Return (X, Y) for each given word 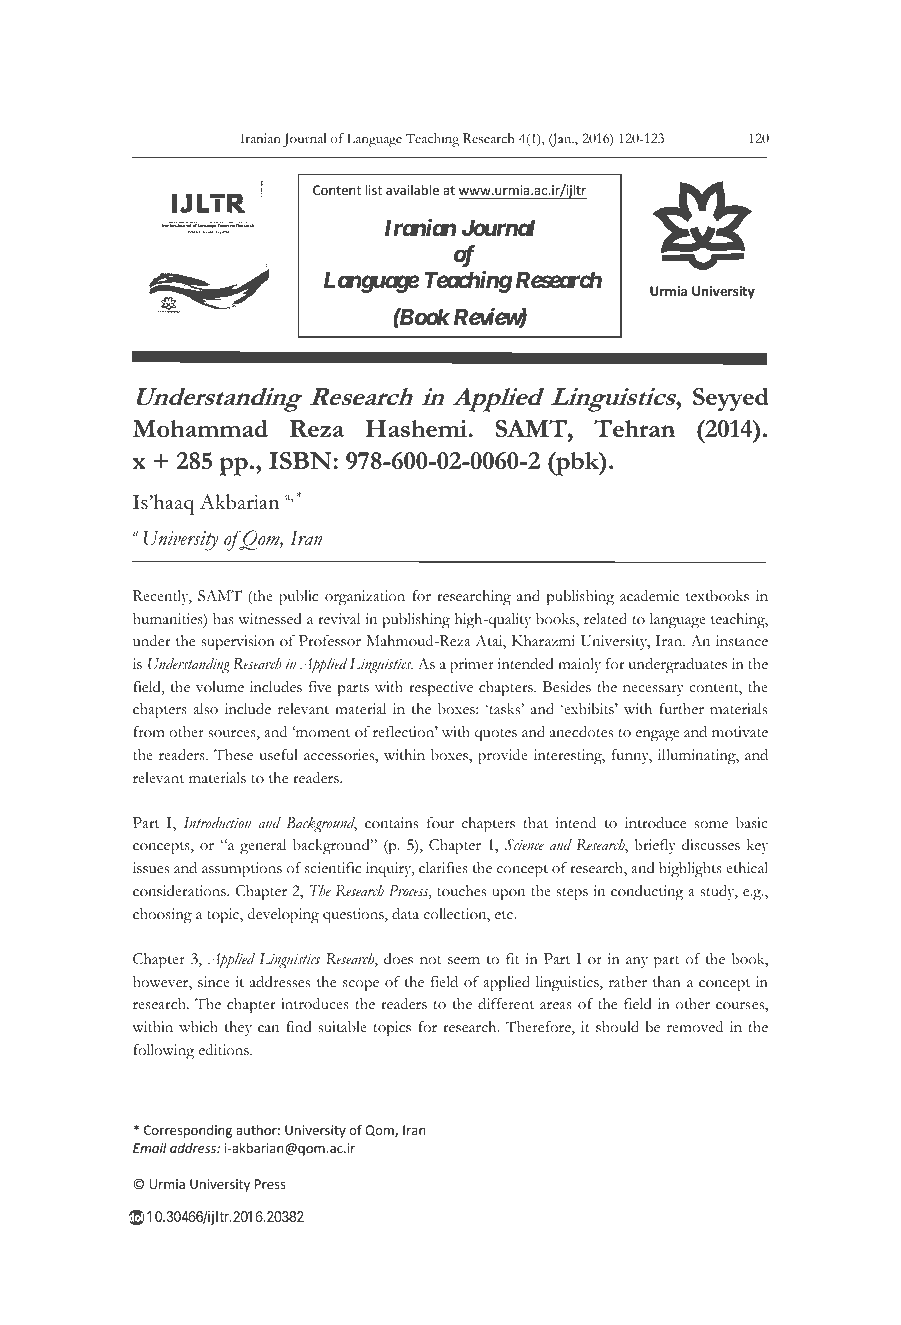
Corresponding (188, 1131)
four (440, 822)
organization (365, 598)
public (298, 598)
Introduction (217, 823)
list (374, 190)
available (412, 190)
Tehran (634, 428)
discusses (711, 845)
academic (649, 596)
